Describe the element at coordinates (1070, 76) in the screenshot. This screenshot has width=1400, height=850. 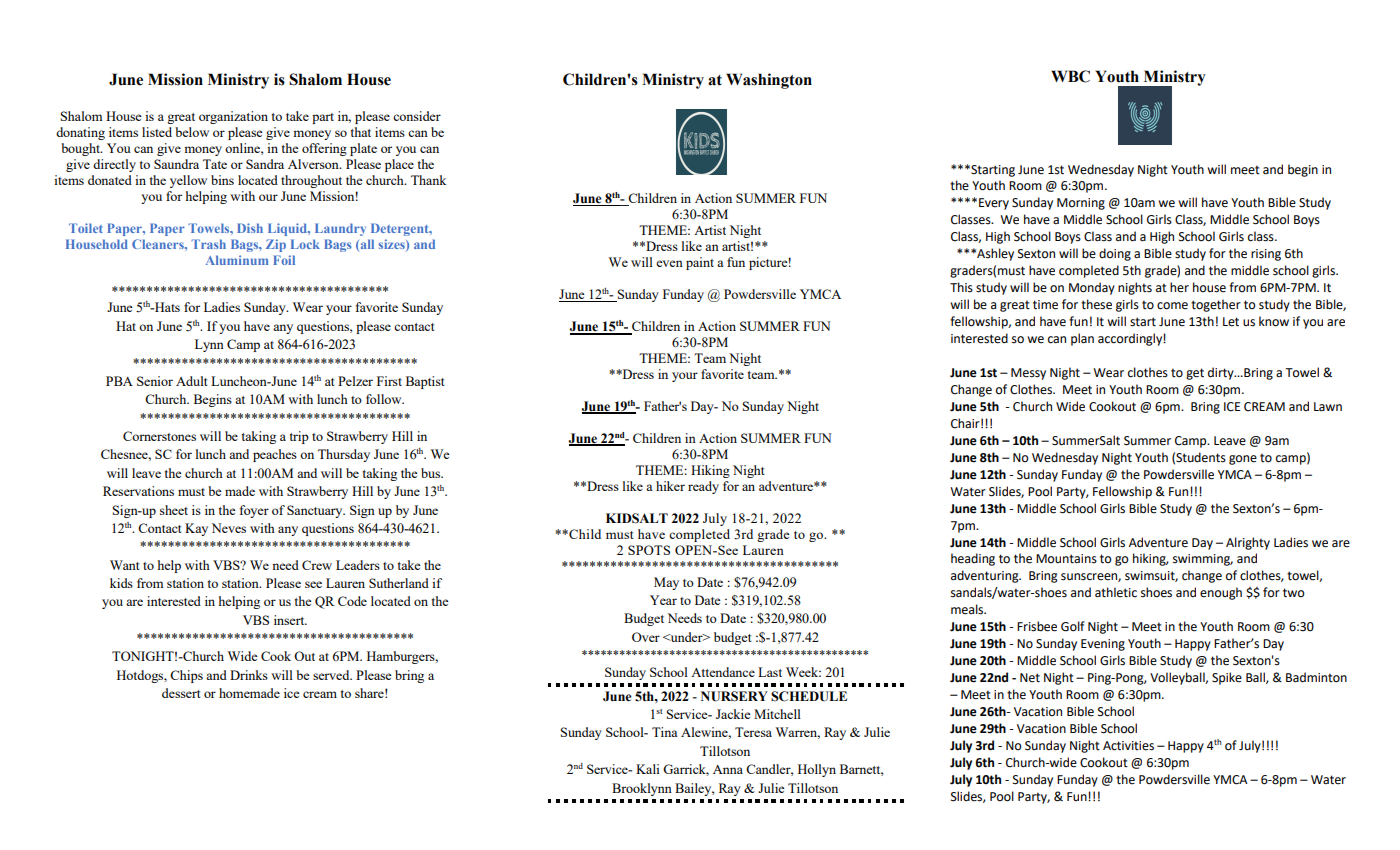
I see `WBC` at that location.
